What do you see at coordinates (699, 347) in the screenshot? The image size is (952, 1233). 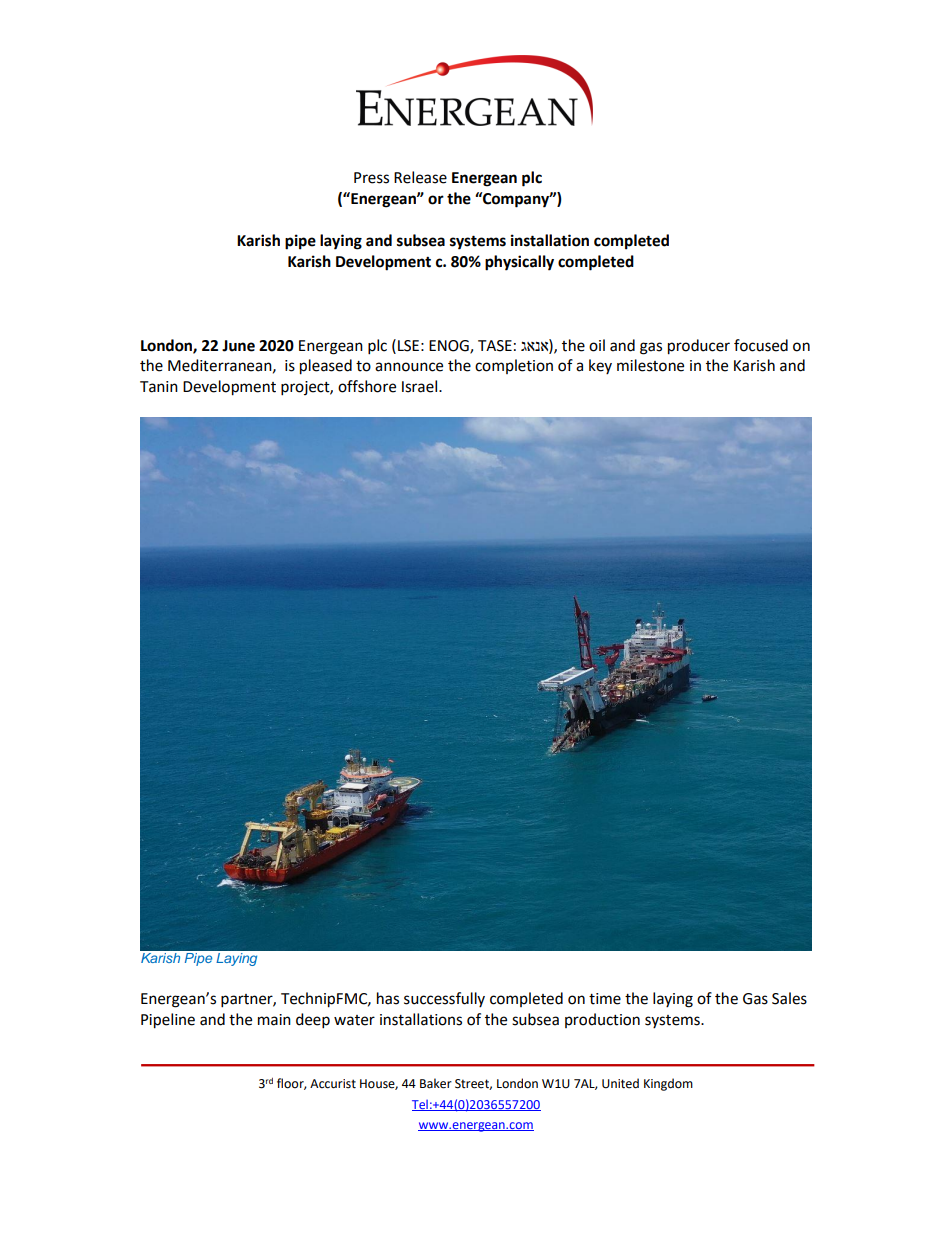 I see `producer` at bounding box center [699, 347].
